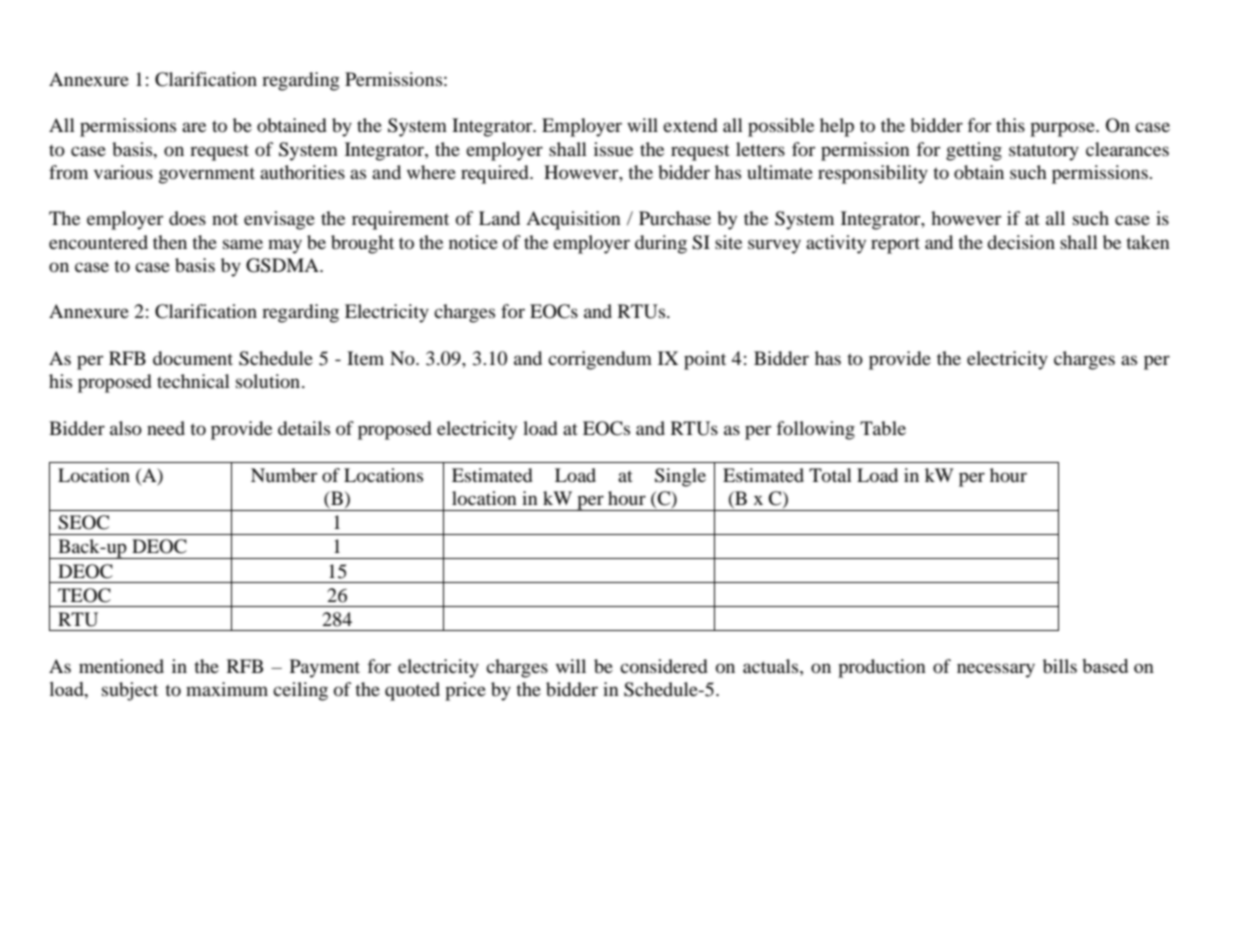 The image size is (1233, 952). What do you see at coordinates (194, 127) in the image?
I see `are` at bounding box center [194, 127].
